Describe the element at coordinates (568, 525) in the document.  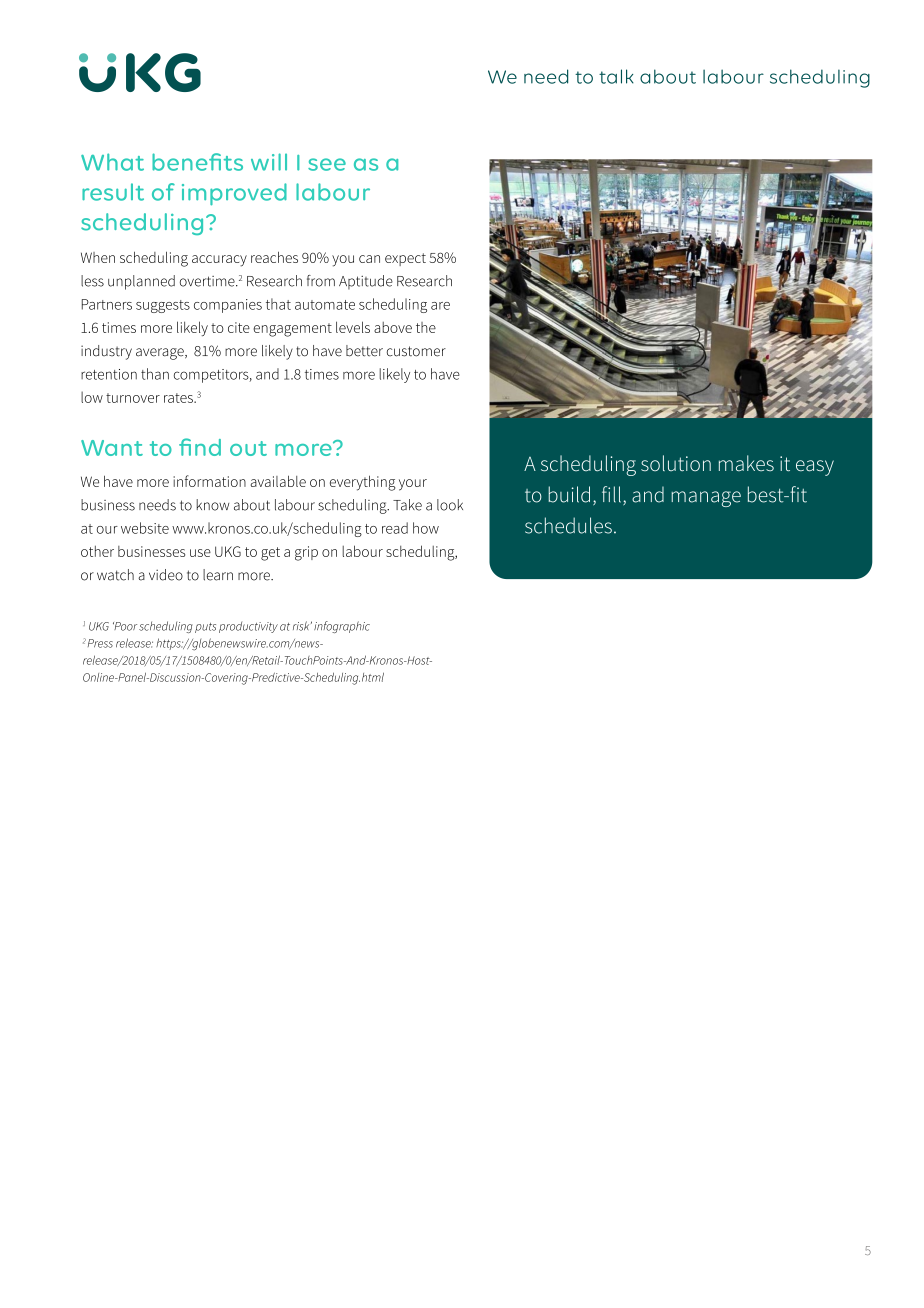
I see `schedules` at that location.
